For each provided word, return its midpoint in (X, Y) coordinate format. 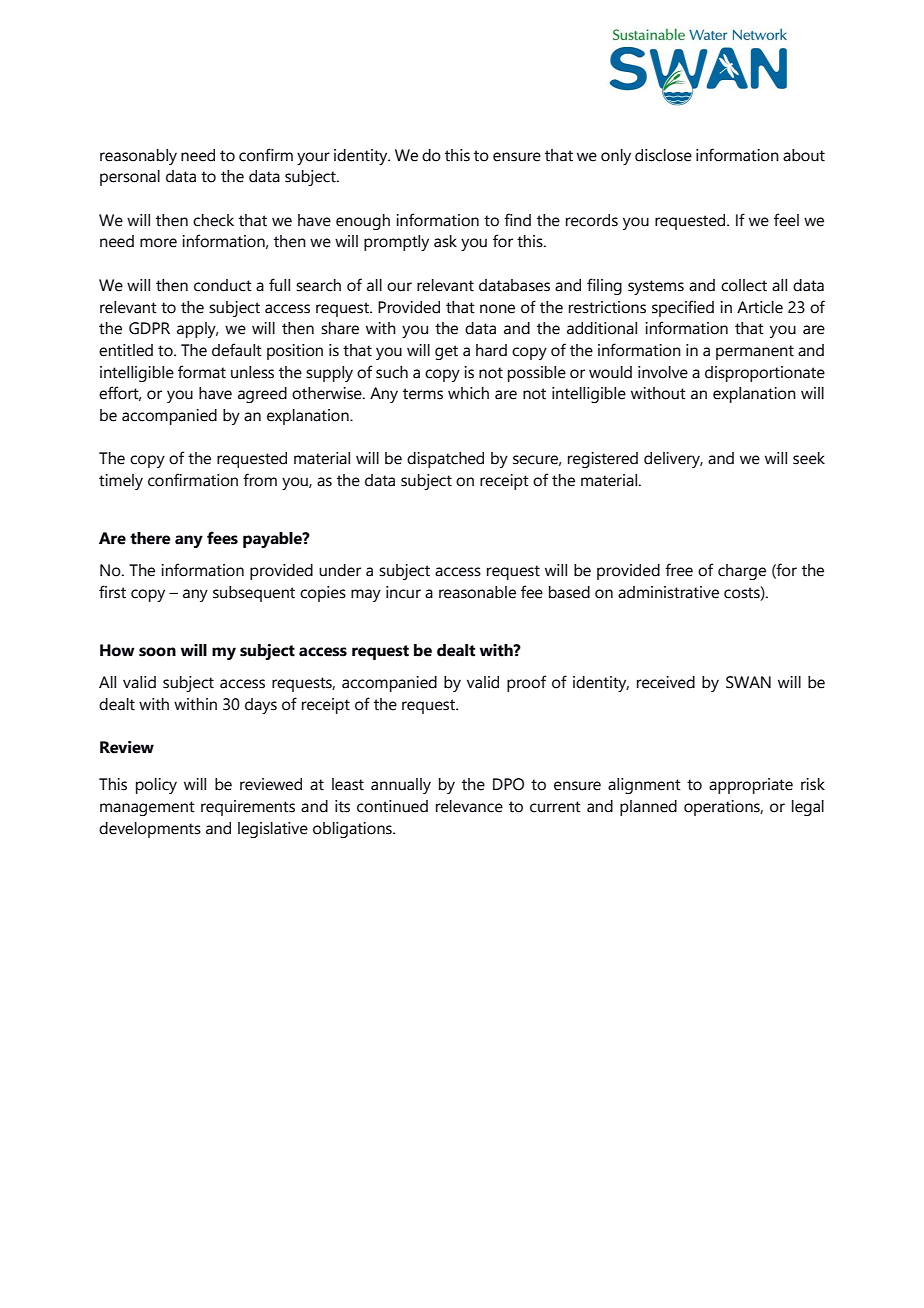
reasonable (477, 592)
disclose (663, 155)
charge (742, 572)
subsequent (254, 594)
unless (252, 372)
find (517, 220)
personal (130, 178)
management (147, 808)
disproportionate (765, 374)
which (468, 393)
